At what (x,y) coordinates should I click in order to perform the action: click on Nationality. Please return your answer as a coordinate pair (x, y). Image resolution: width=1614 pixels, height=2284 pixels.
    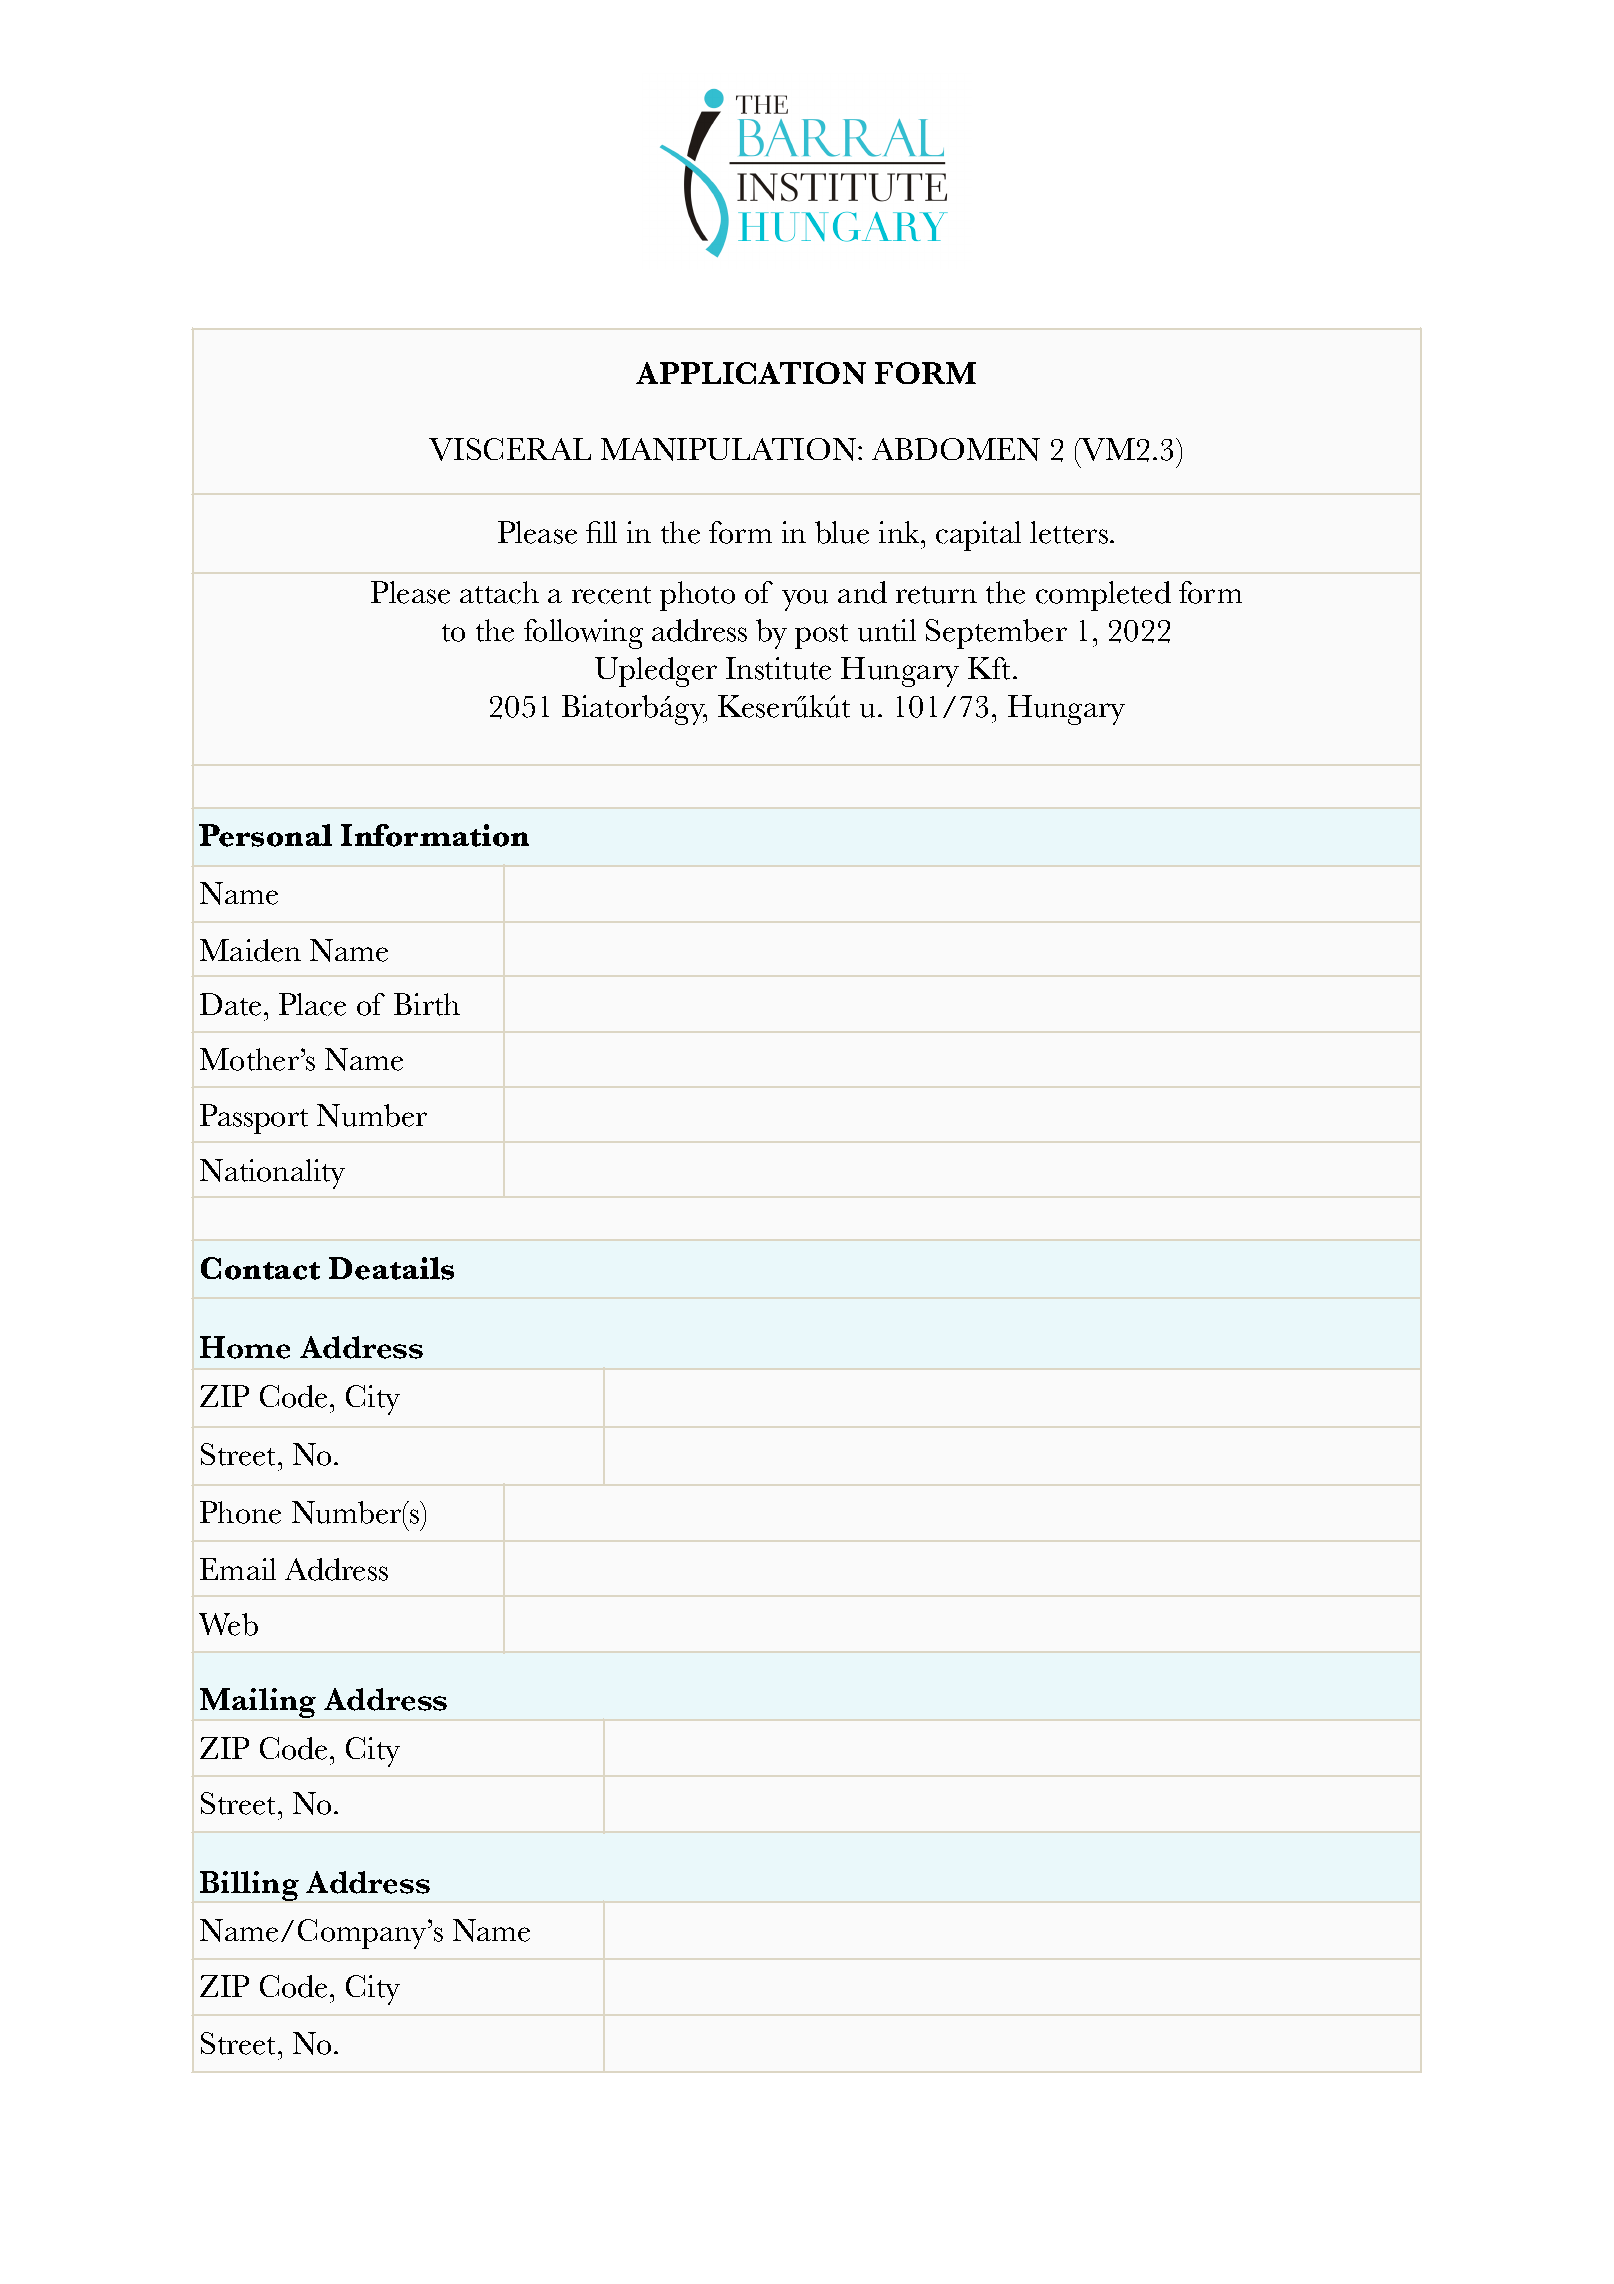
    Looking at the image, I should click on (272, 1174).
